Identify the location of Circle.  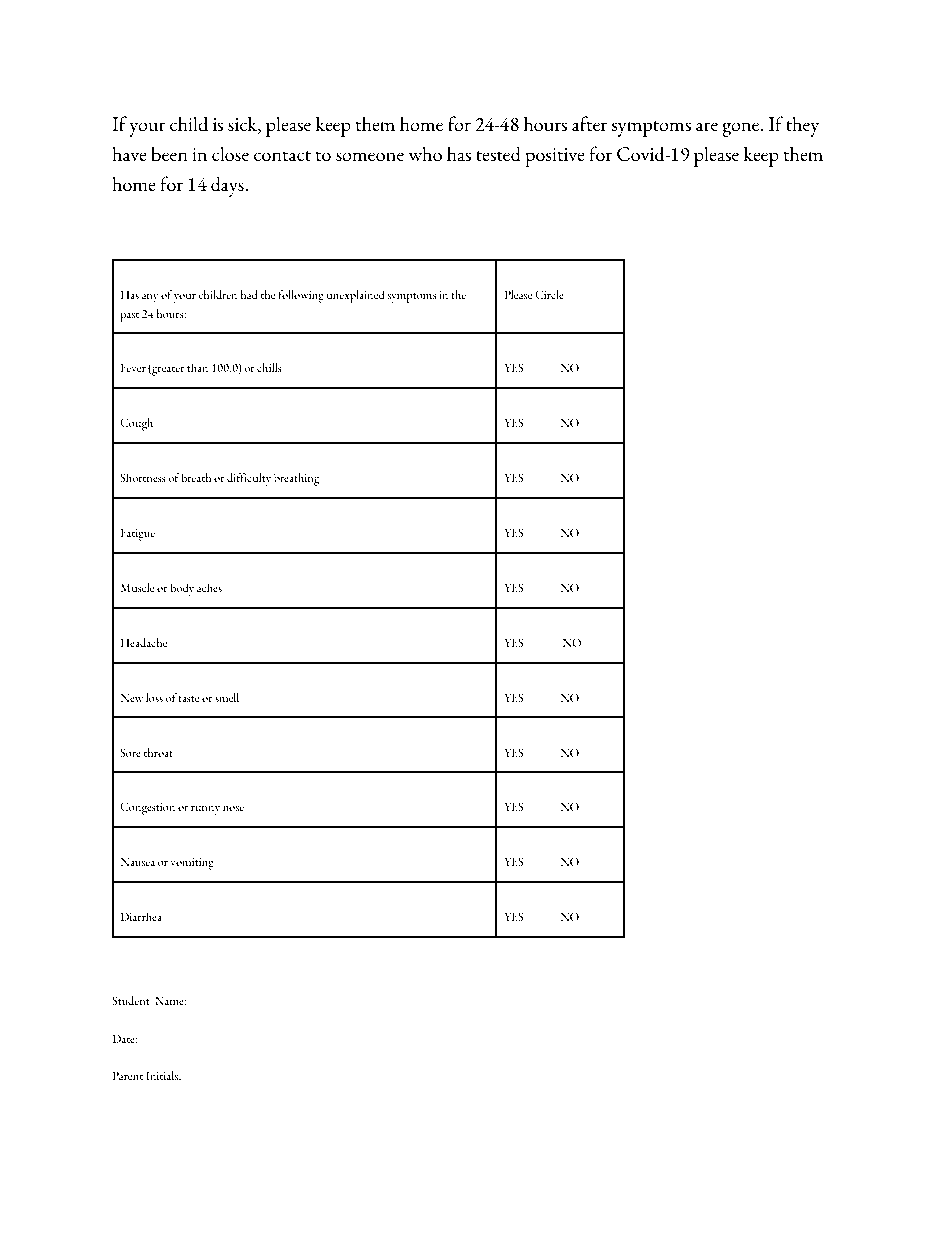
(549, 294).
